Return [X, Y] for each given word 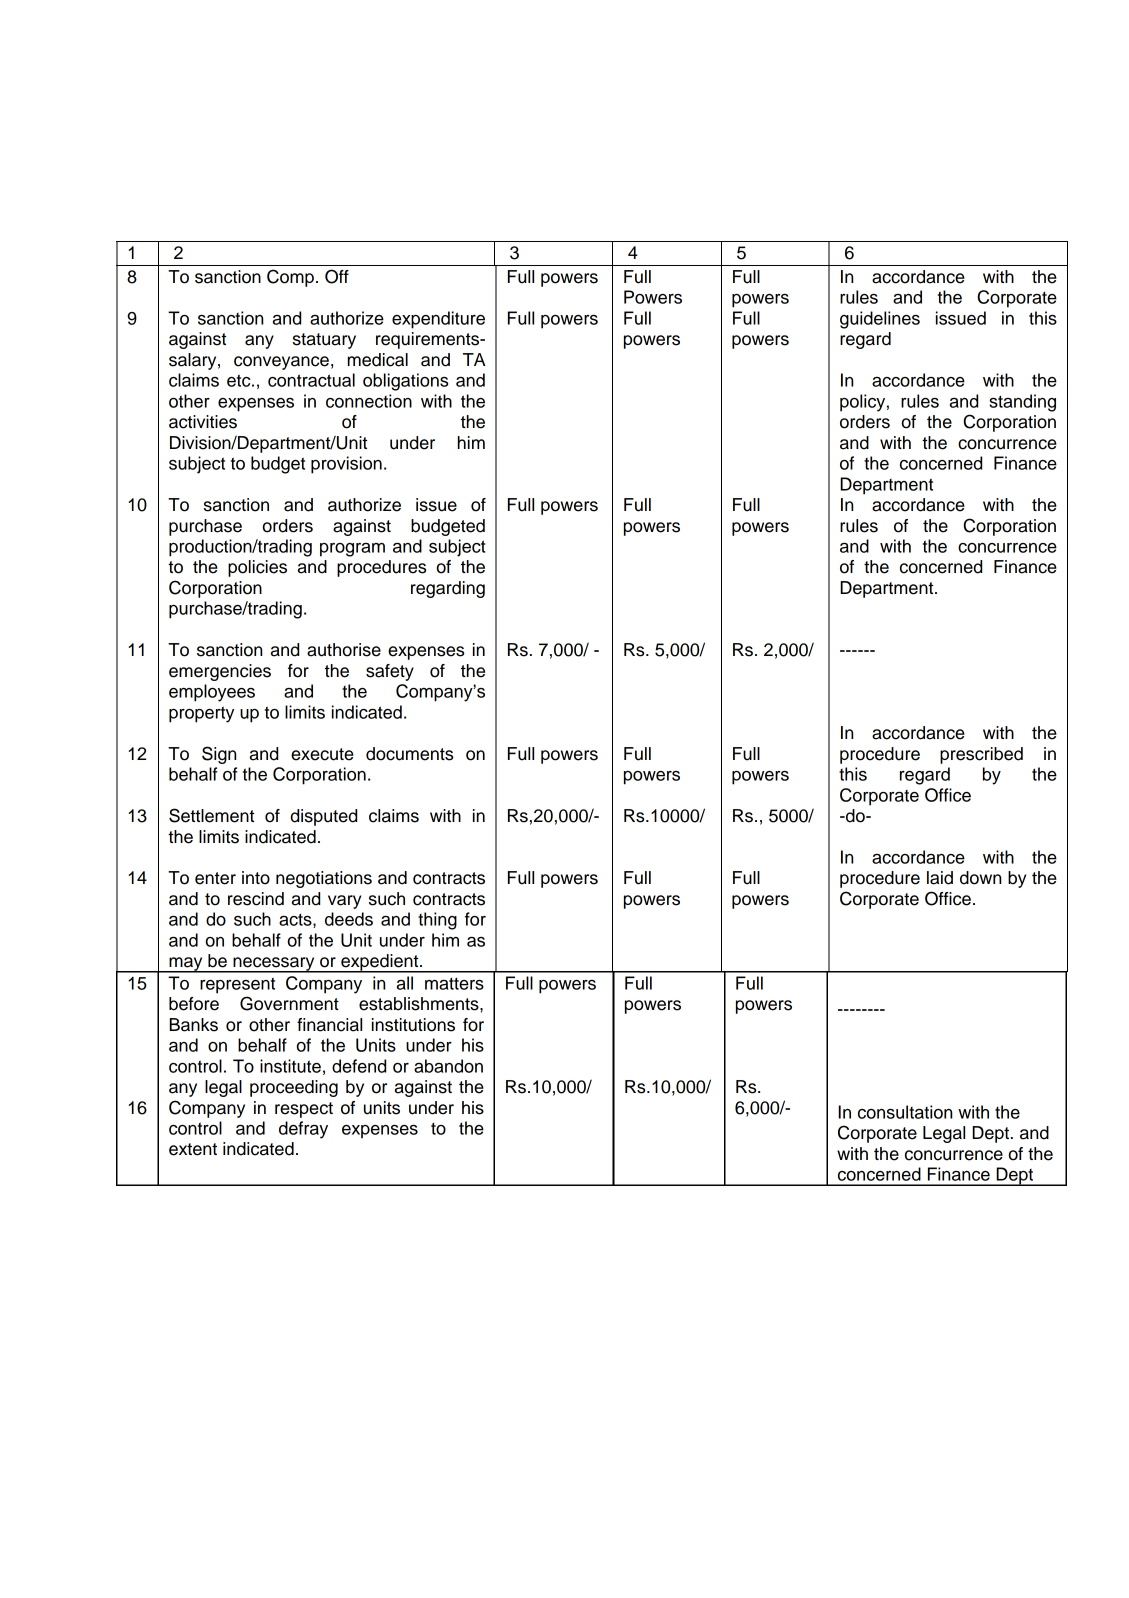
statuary [324, 341]
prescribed [981, 755]
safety [390, 672]
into [256, 878]
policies [257, 568]
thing [437, 921]
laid [940, 878]
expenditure [438, 320]
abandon [448, 1066]
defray [303, 1130]
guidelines [880, 320]
